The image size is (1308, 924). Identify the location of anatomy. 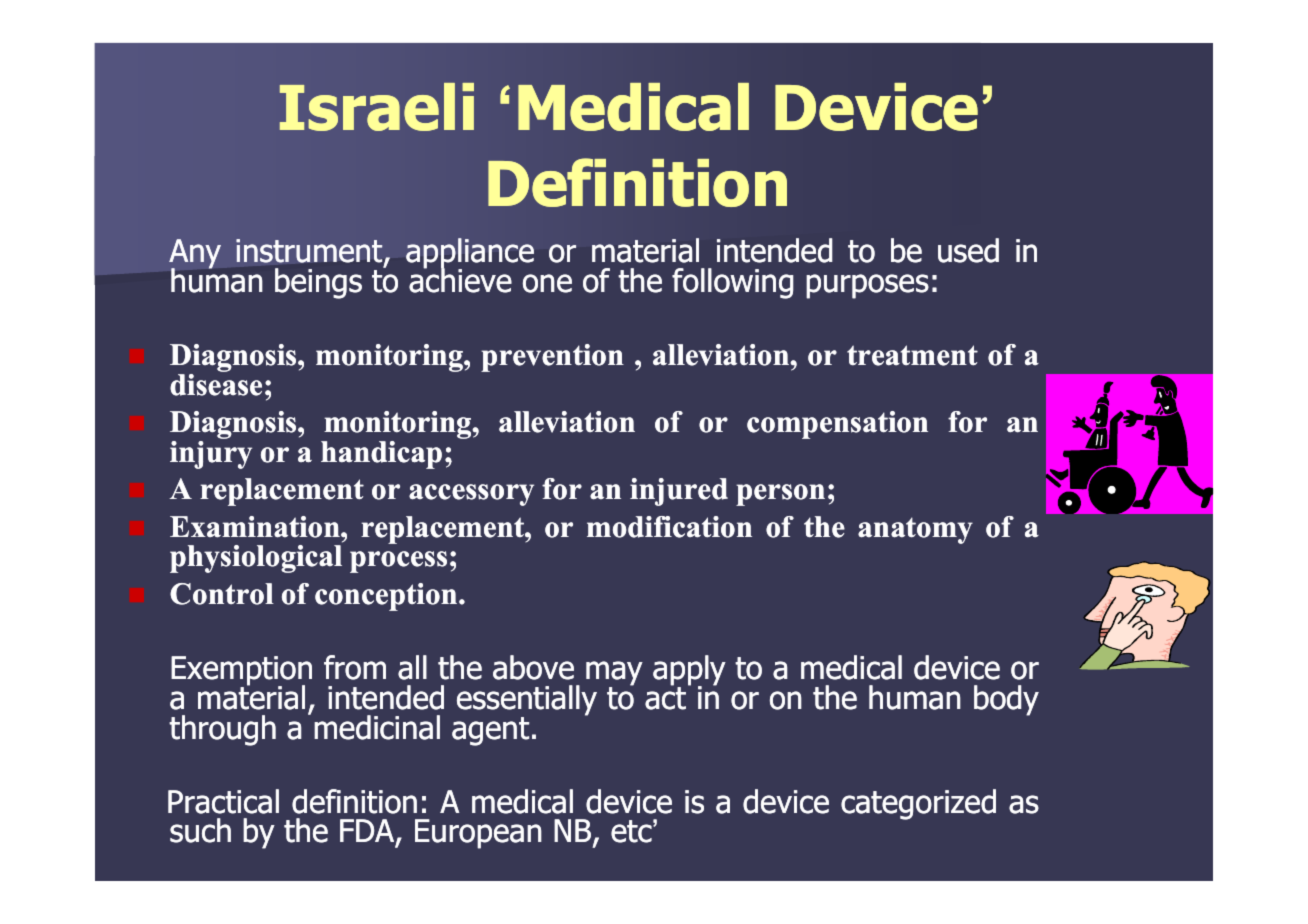
(915, 530).
